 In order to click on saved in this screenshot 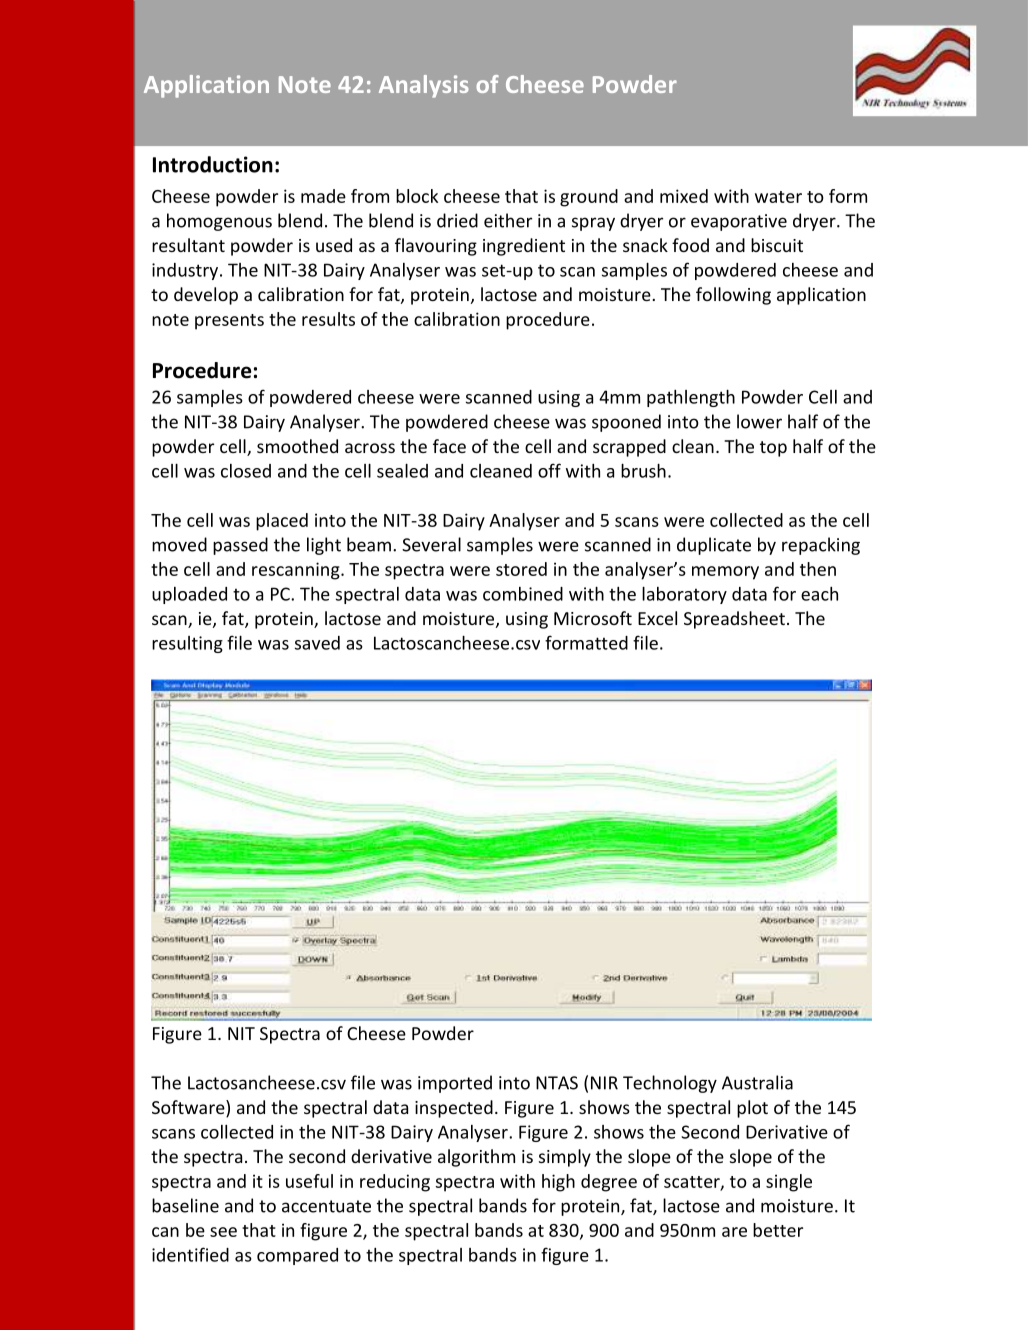, I will do `click(317, 643)`.
